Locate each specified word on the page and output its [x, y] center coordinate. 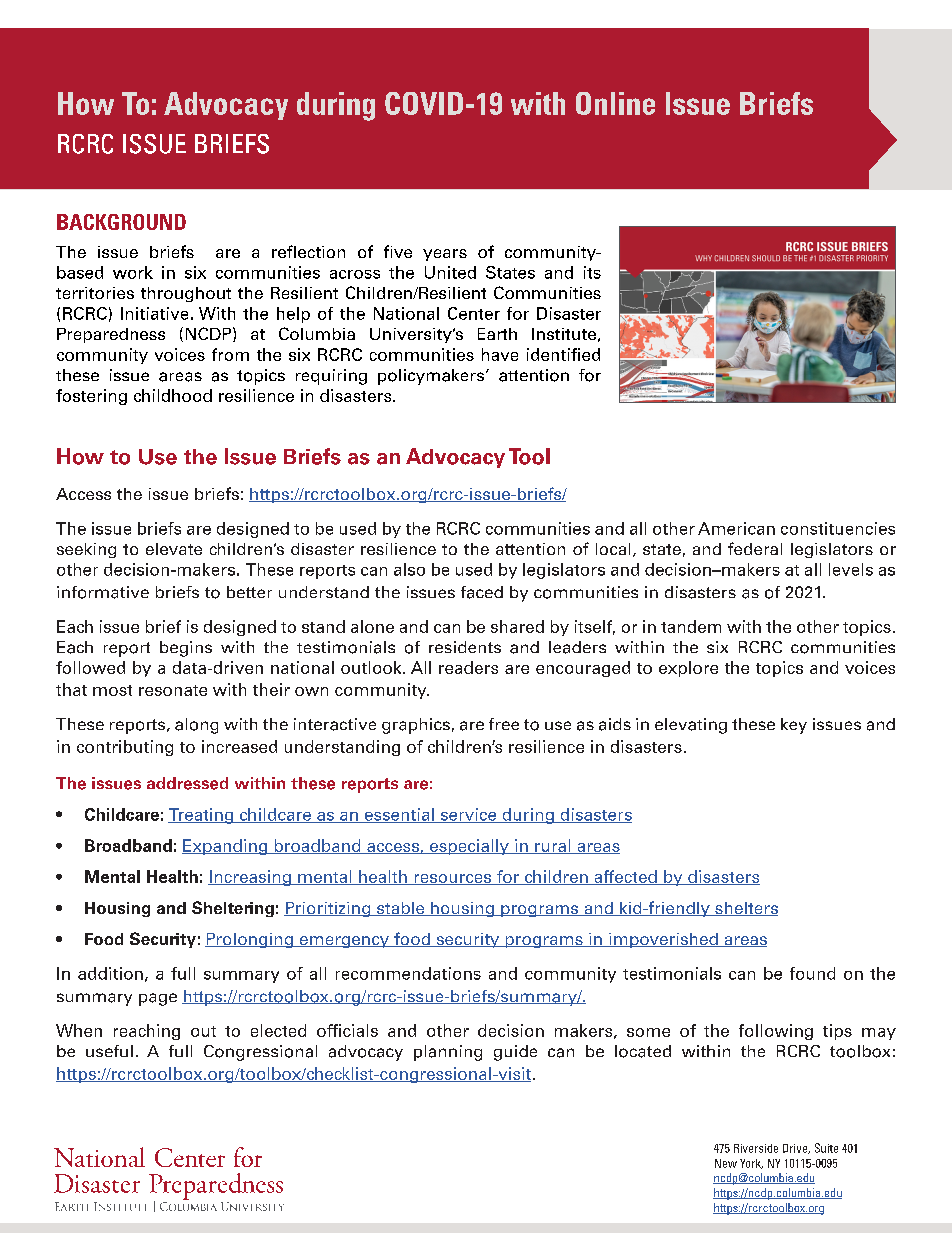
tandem [691, 626]
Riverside [756, 1148]
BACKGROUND [121, 222]
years [445, 255]
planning [448, 1053]
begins [186, 649]
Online [615, 103]
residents [465, 647]
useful [109, 1051]
